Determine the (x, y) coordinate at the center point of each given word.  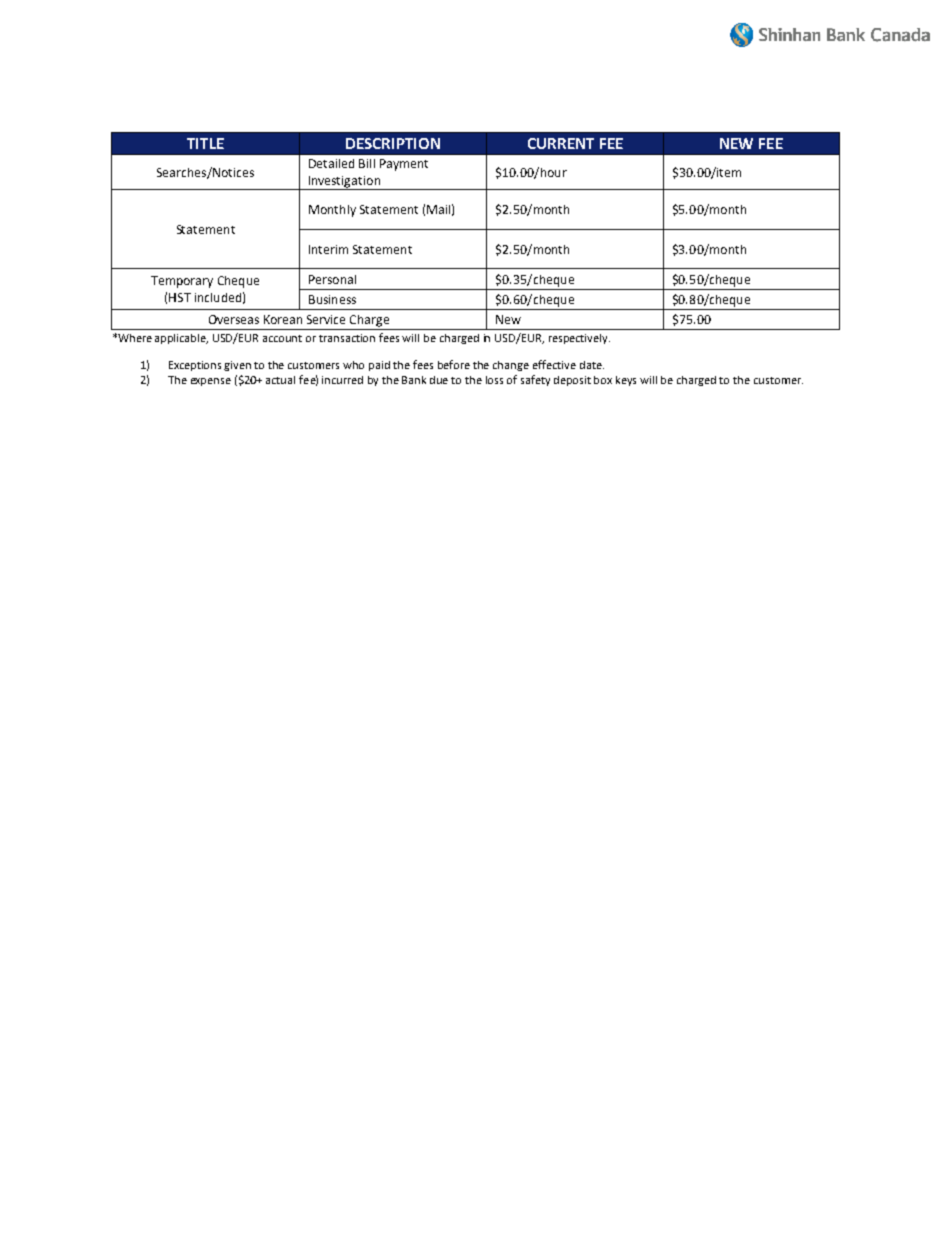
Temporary (182, 282)
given (237, 366)
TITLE (205, 143)
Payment (404, 165)
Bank (414, 380)
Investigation (345, 183)
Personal (332, 279)
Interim (328, 249)
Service (326, 319)
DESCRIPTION (393, 143)
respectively (579, 339)
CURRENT (561, 143)
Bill (367, 163)
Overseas (234, 319)
